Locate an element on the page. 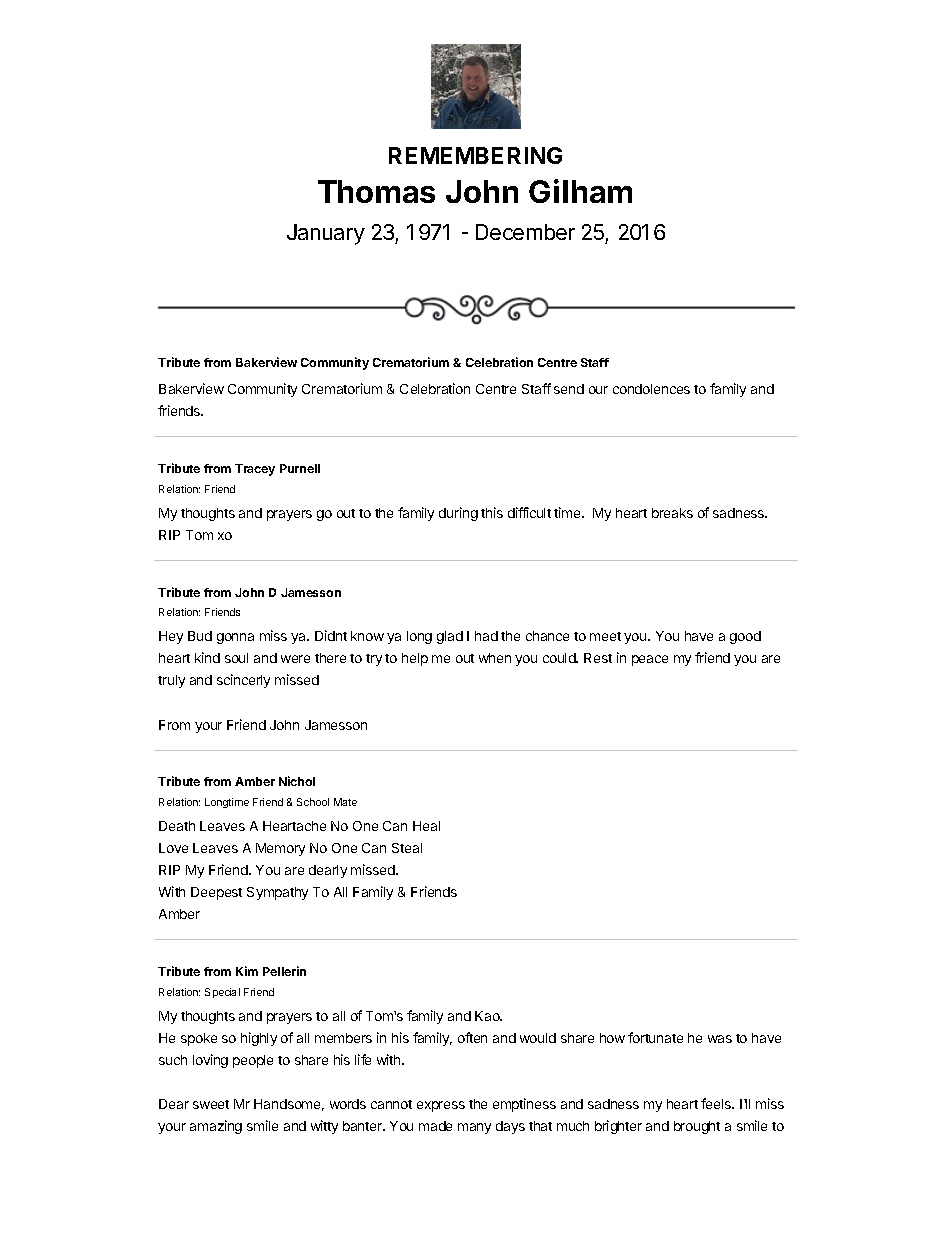 The width and height of the page is (952, 1233). Tracey is located at coordinates (255, 470).
